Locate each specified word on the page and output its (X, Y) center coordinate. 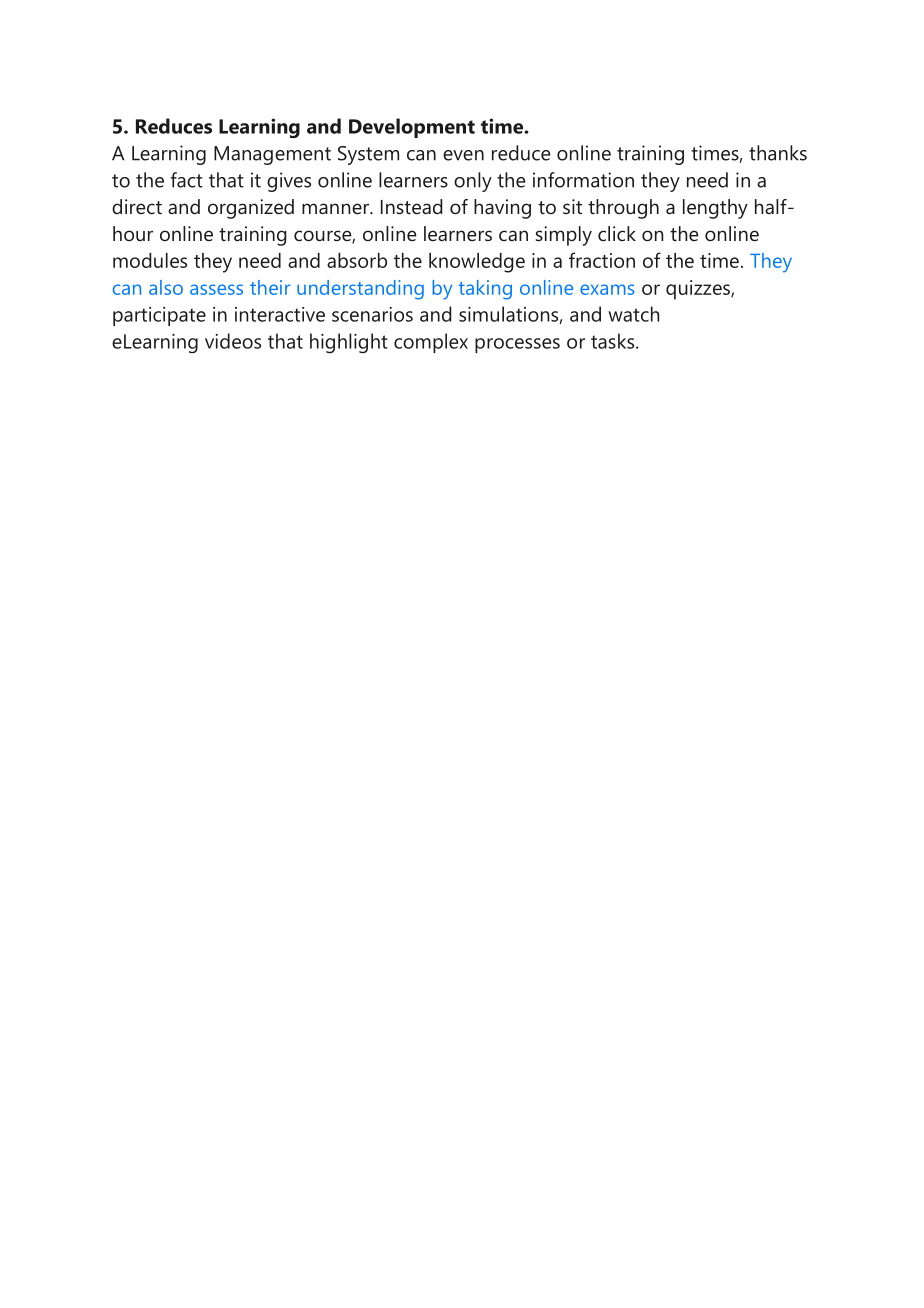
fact (187, 180)
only (473, 182)
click (617, 233)
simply (563, 236)
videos (233, 341)
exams (607, 289)
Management (272, 155)
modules (150, 260)
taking (485, 290)
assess (216, 289)
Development (412, 128)
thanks (778, 153)
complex (431, 343)
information (583, 180)
